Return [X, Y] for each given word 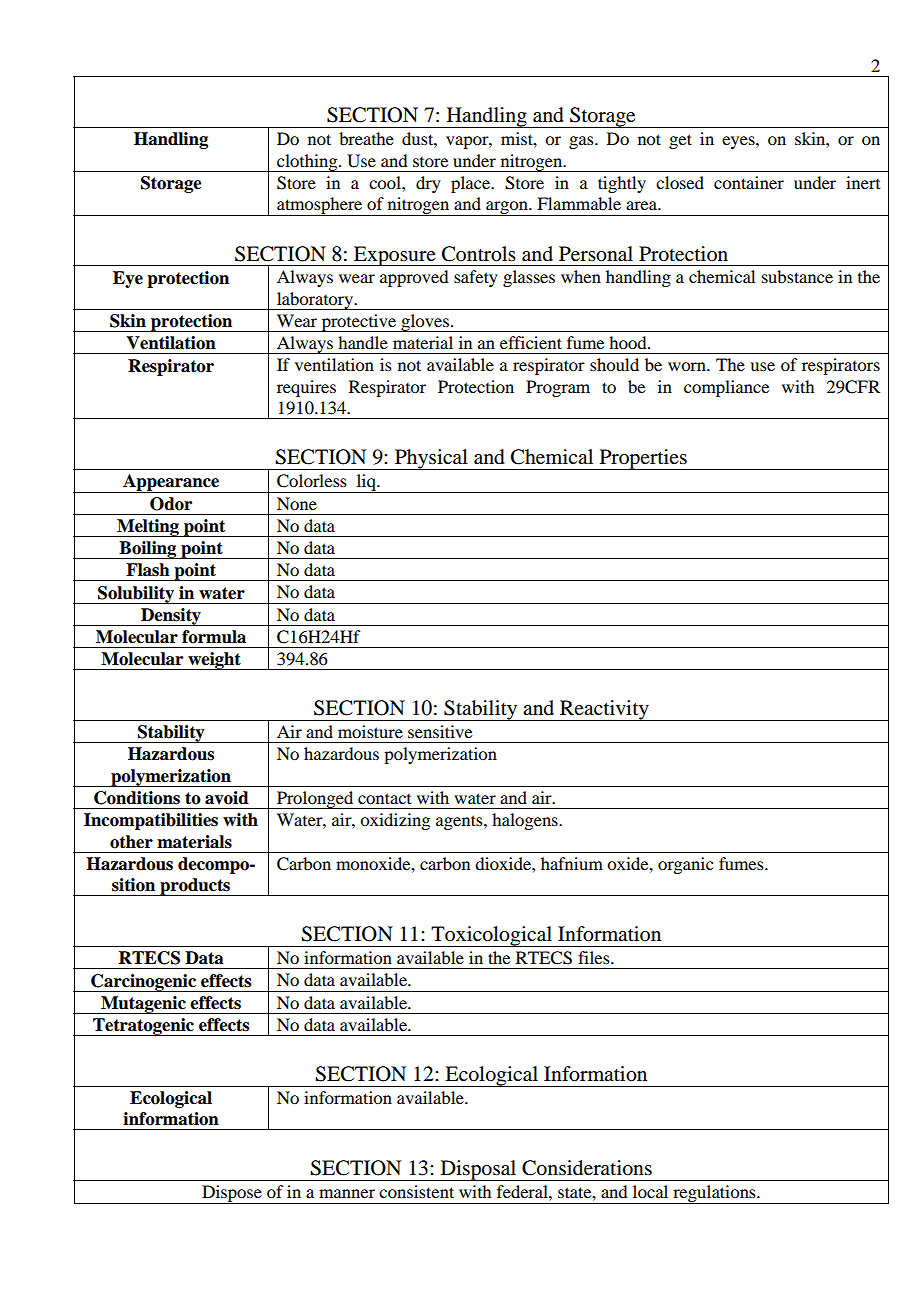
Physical [431, 459]
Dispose [232, 1194]
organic [685, 865]
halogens [526, 821]
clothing [307, 163]
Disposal [478, 1170]
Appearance [171, 483]
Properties [643, 459]
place [472, 184]
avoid [227, 798]
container [749, 182]
